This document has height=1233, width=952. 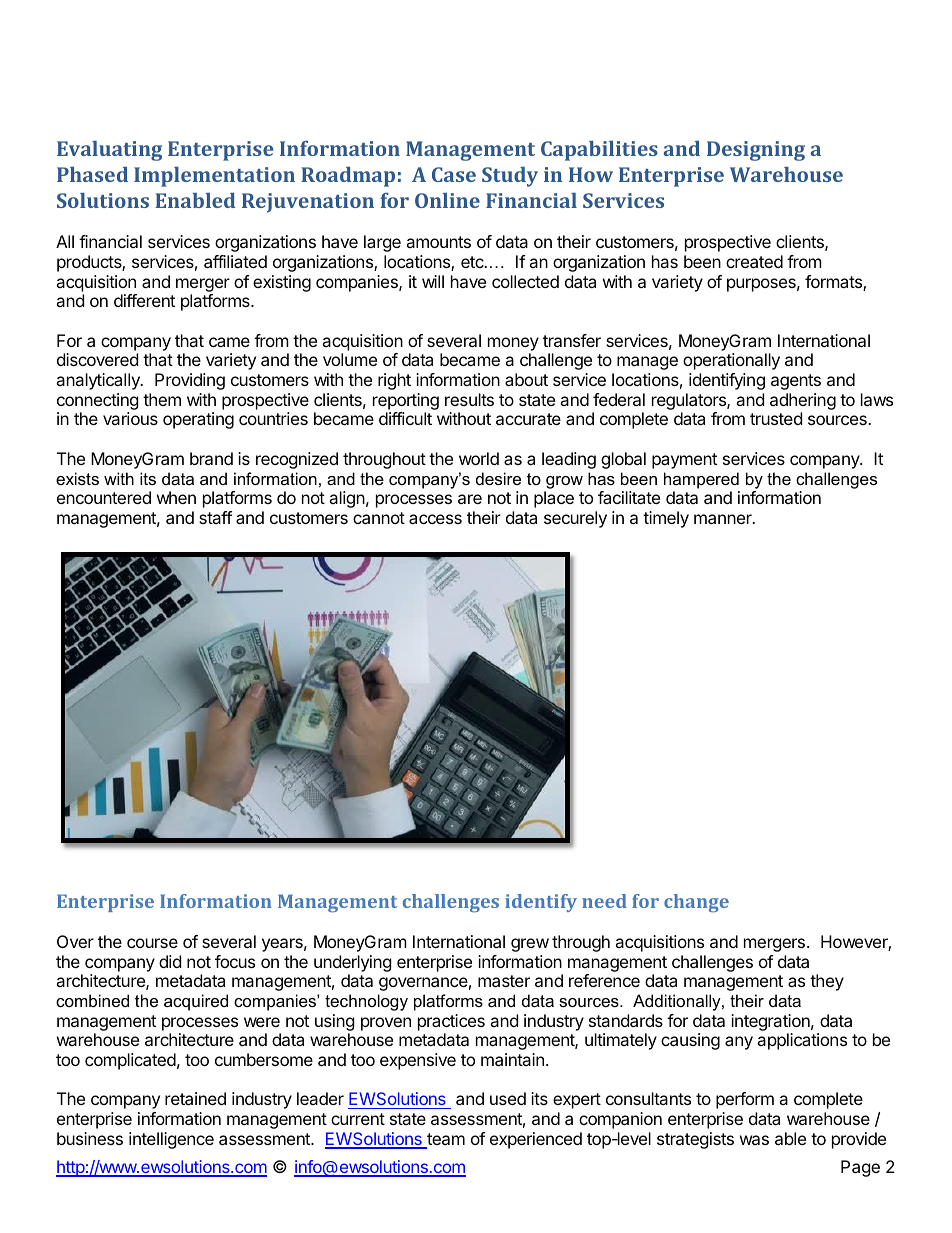 What do you see at coordinates (756, 151) in the document?
I see `Designing` at bounding box center [756, 151].
